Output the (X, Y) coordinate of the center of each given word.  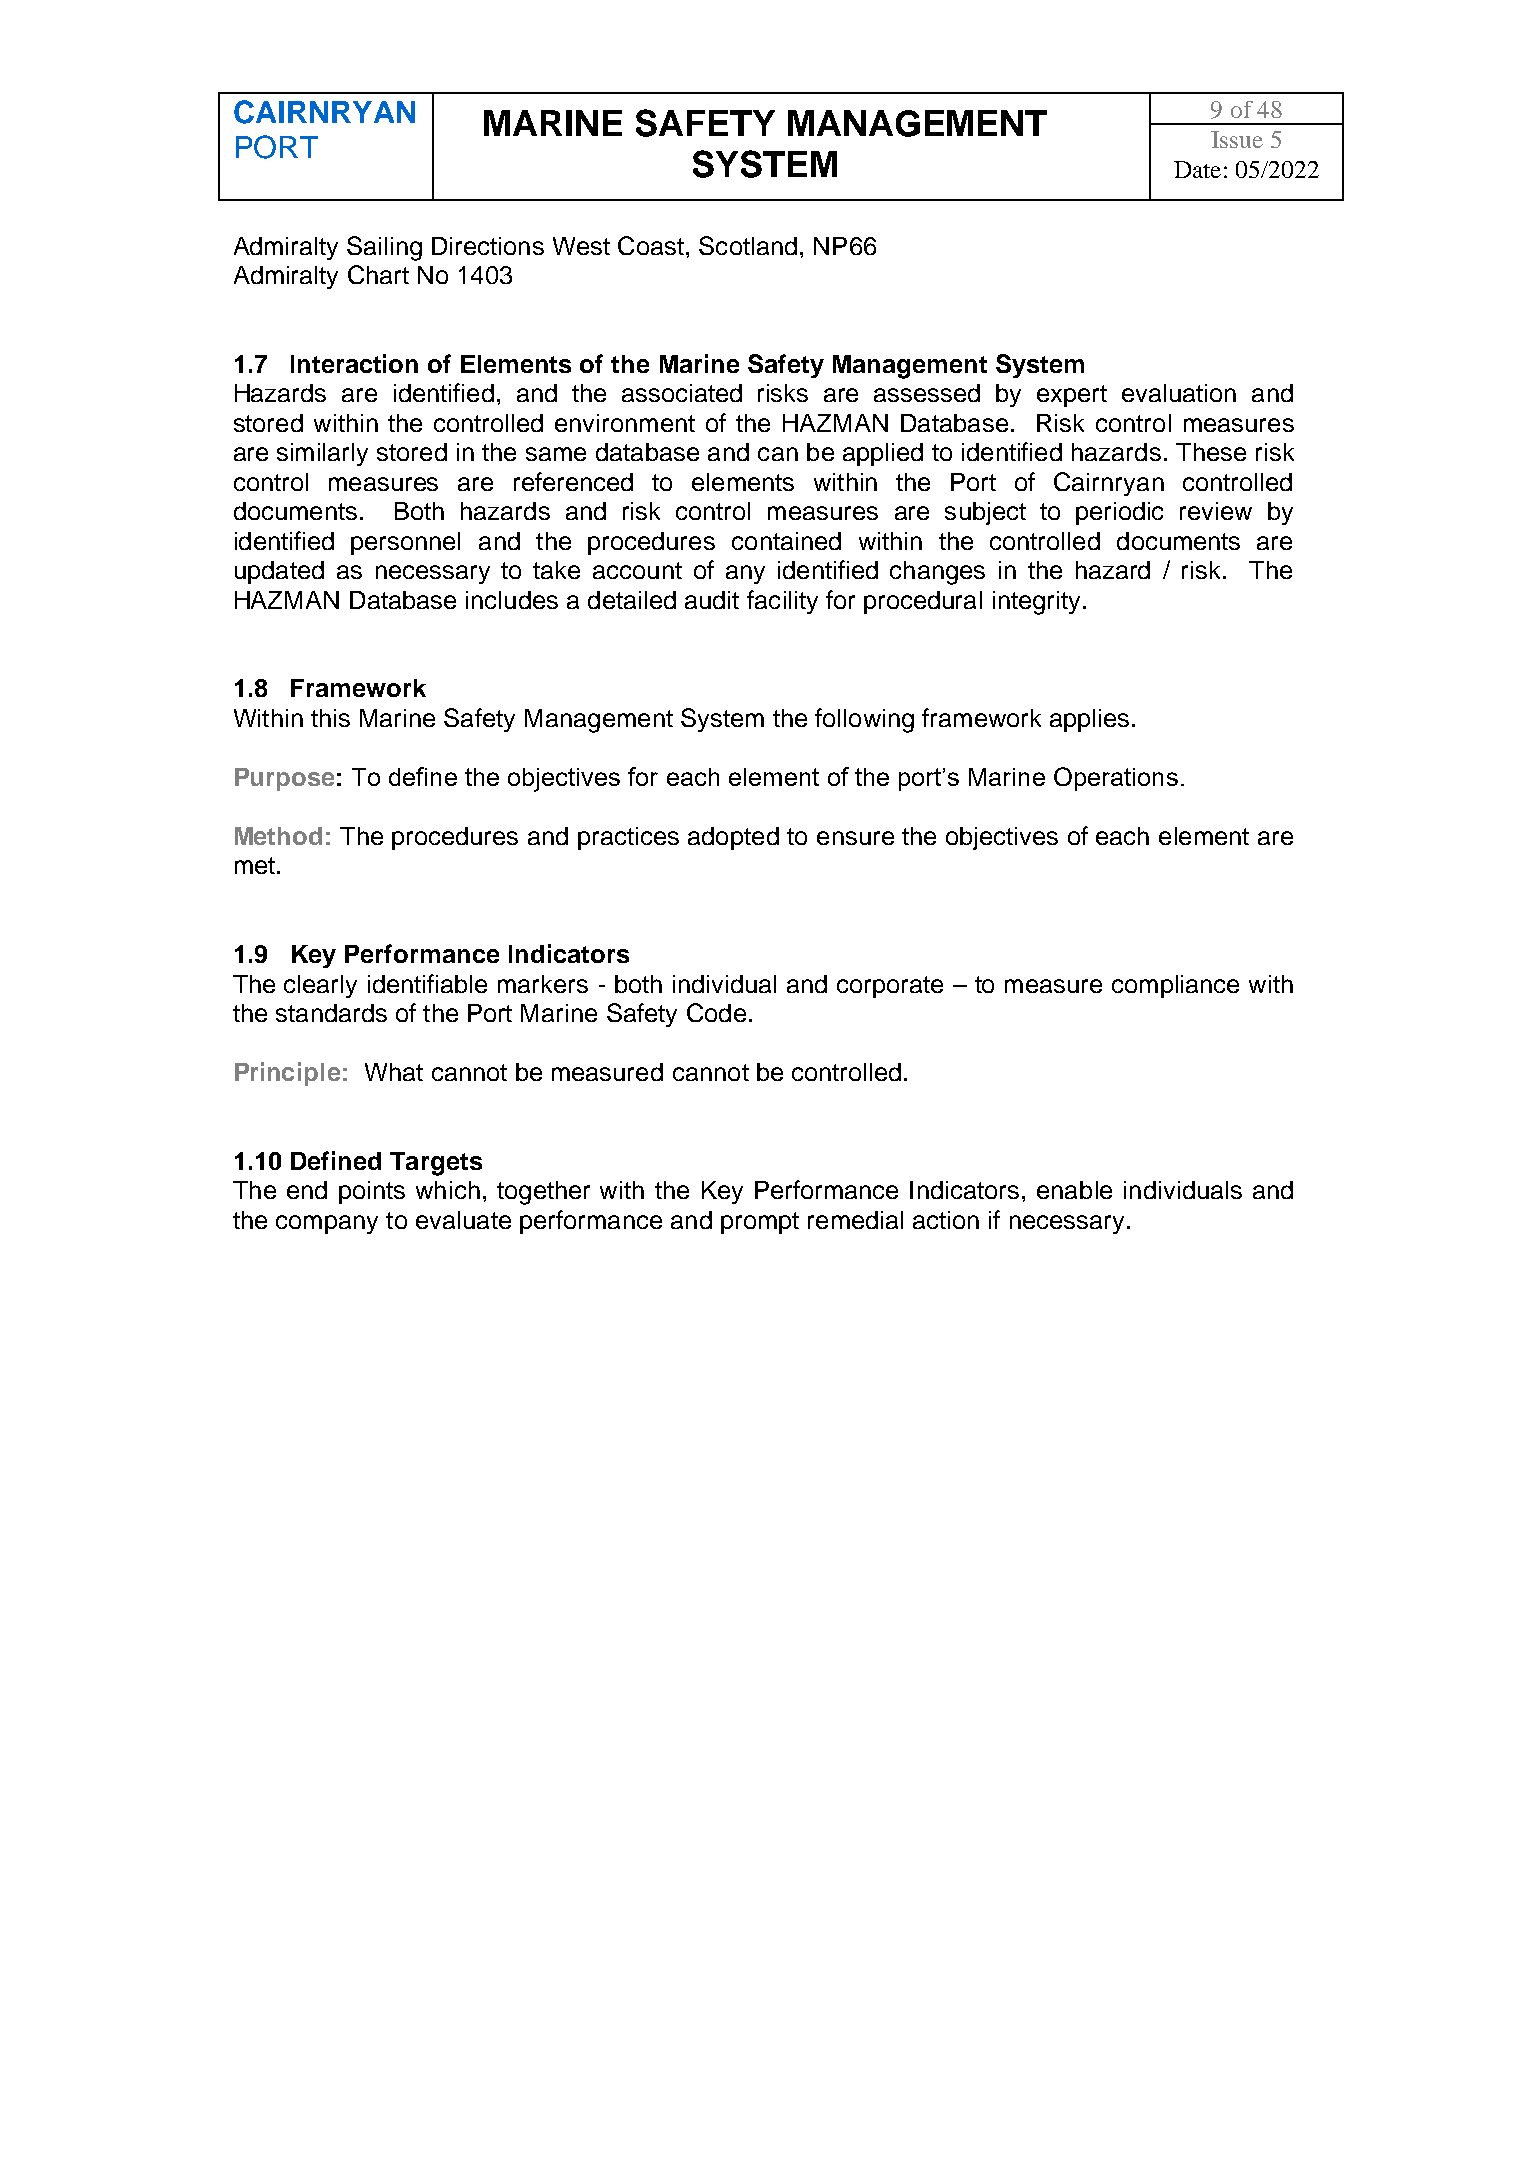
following (864, 720)
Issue (1237, 139)
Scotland (748, 245)
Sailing (384, 248)
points (372, 1192)
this (330, 718)
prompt (760, 1223)
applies (1089, 720)
